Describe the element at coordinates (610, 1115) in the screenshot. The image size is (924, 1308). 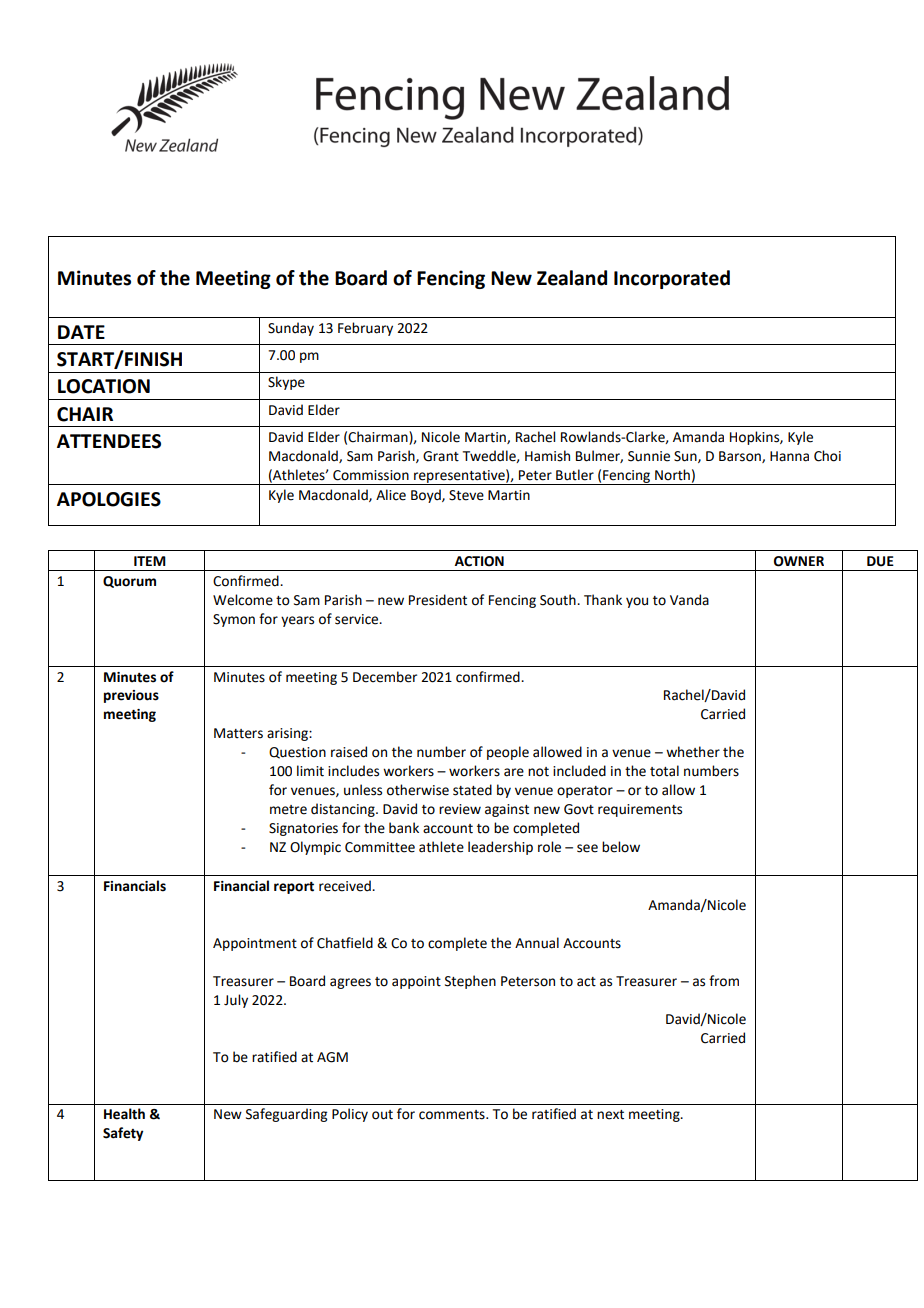
I see `next` at that location.
